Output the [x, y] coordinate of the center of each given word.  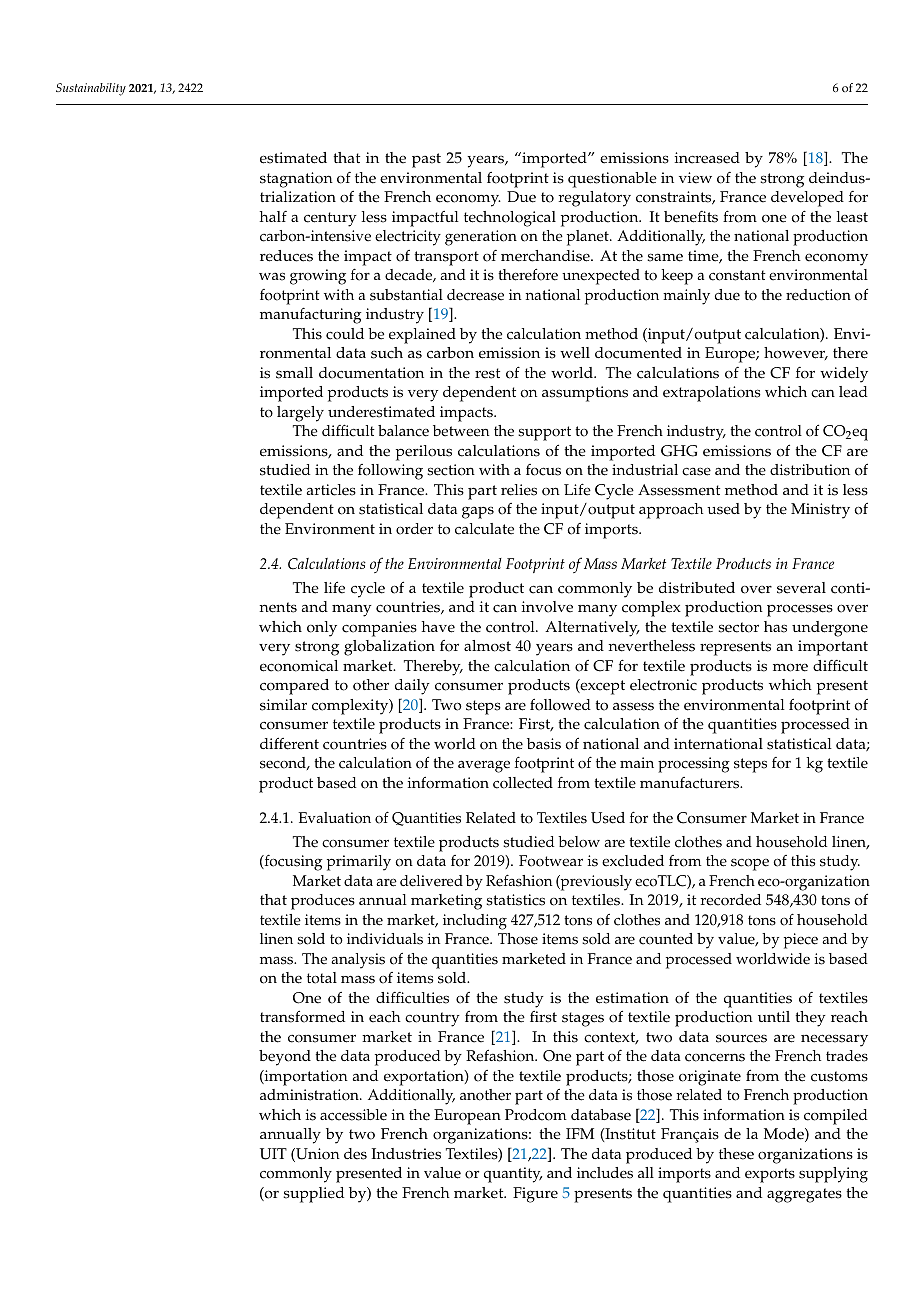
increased [707, 158]
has [775, 627]
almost [487, 646]
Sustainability [91, 89]
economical [299, 666]
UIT [273, 1154]
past [426, 160]
